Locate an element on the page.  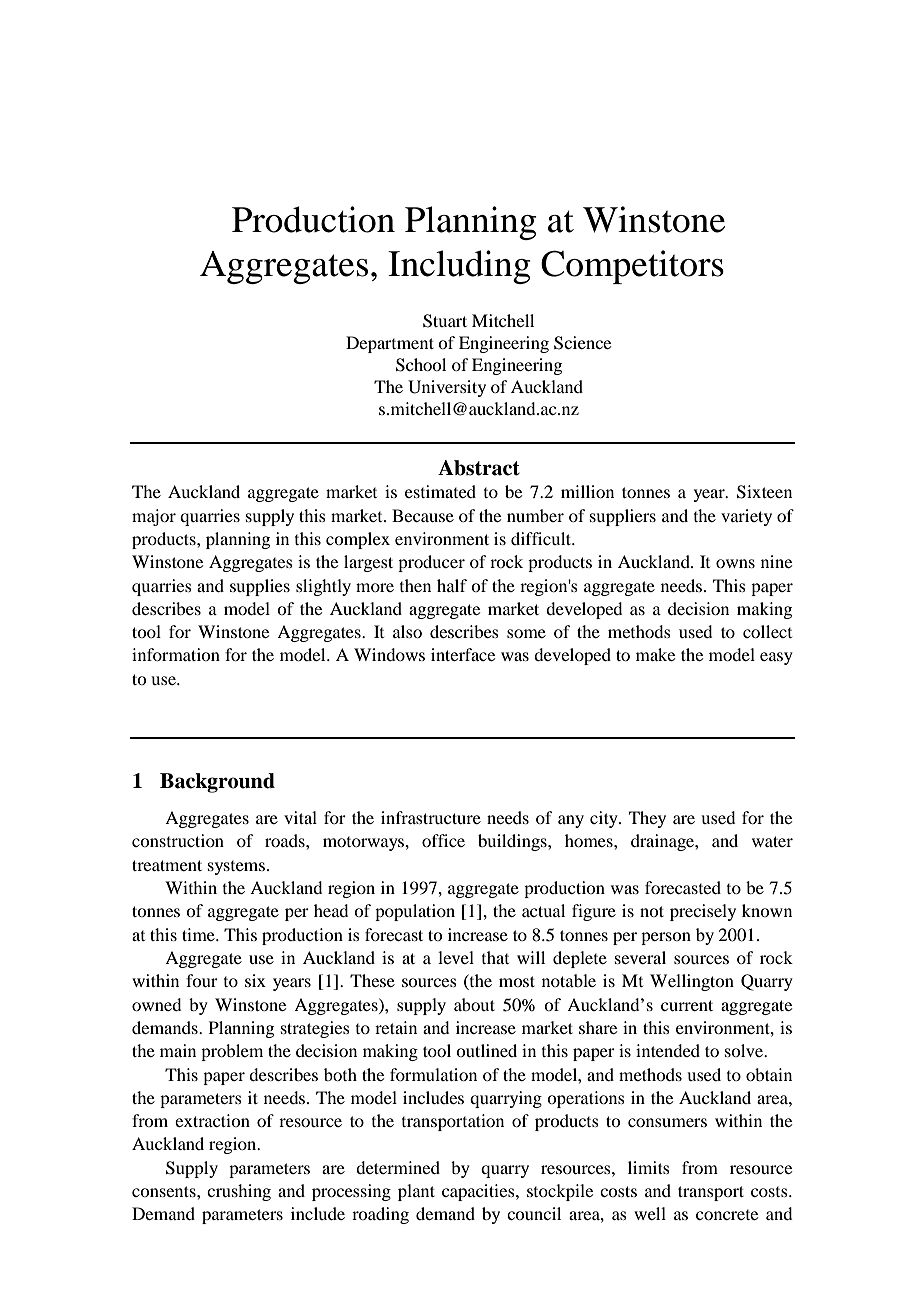
Department is located at coordinates (390, 344).
